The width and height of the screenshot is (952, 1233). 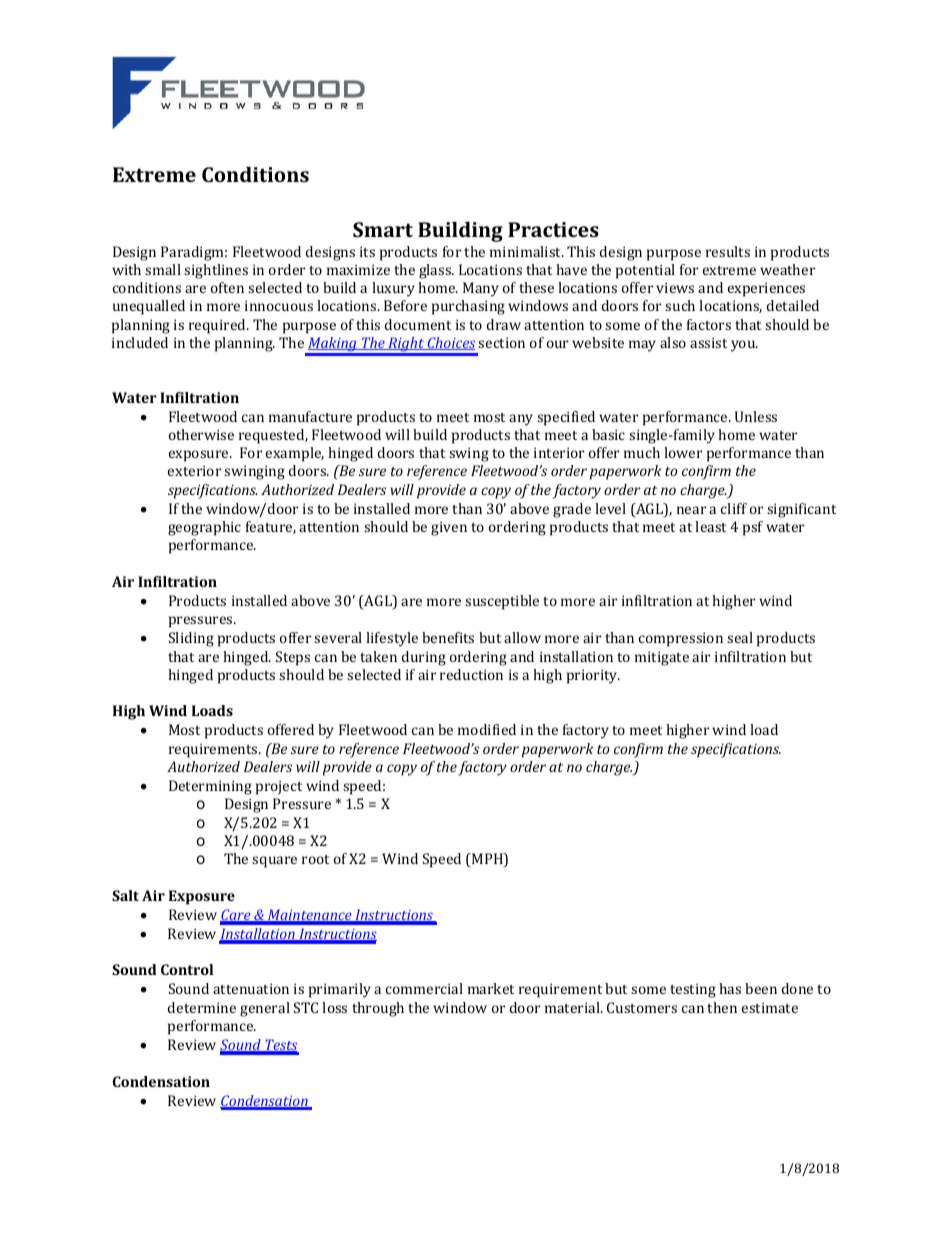 What do you see at coordinates (191, 639) in the screenshot?
I see `Sliding` at bounding box center [191, 639].
